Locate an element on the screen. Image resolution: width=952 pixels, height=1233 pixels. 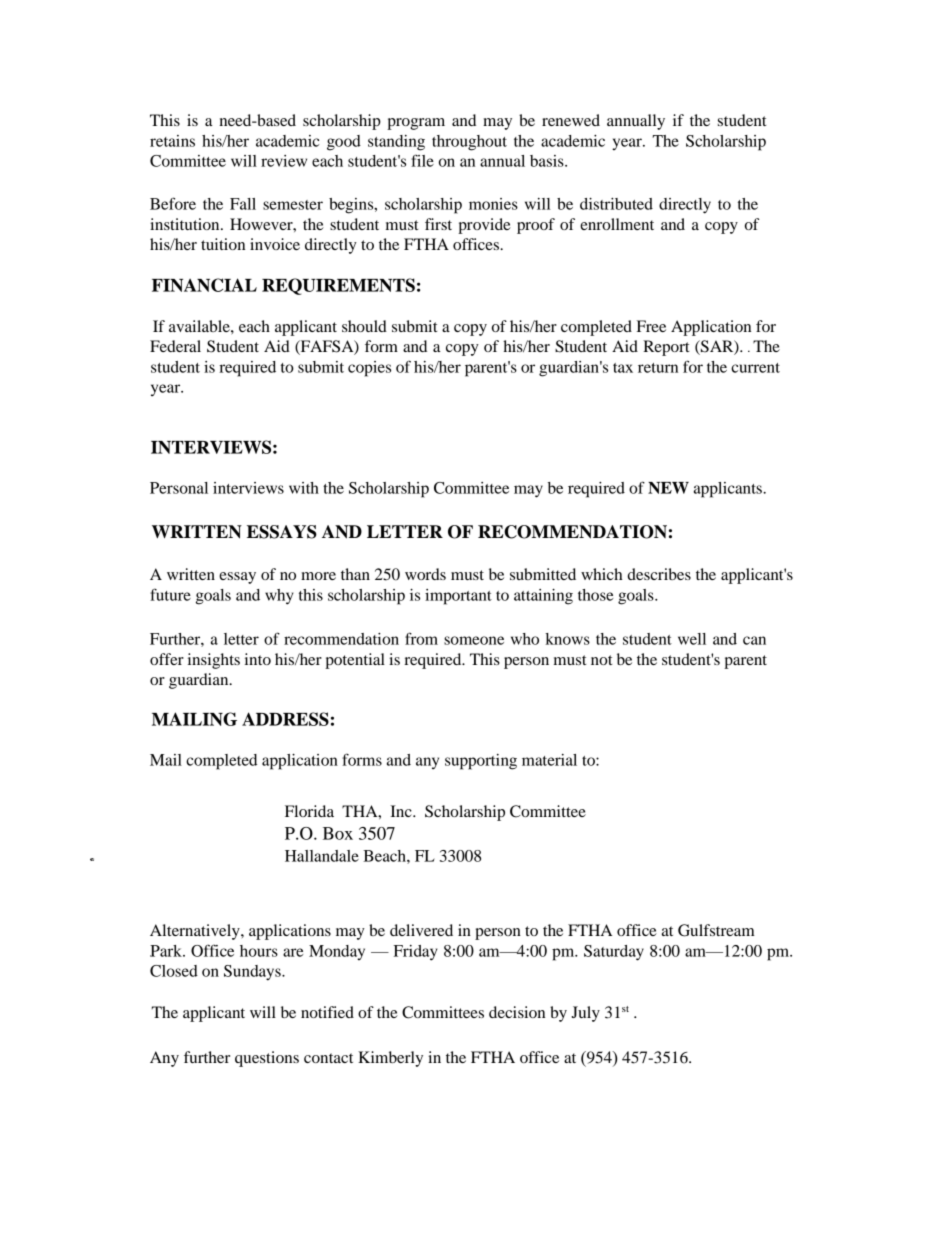
should is located at coordinates (364, 326).
